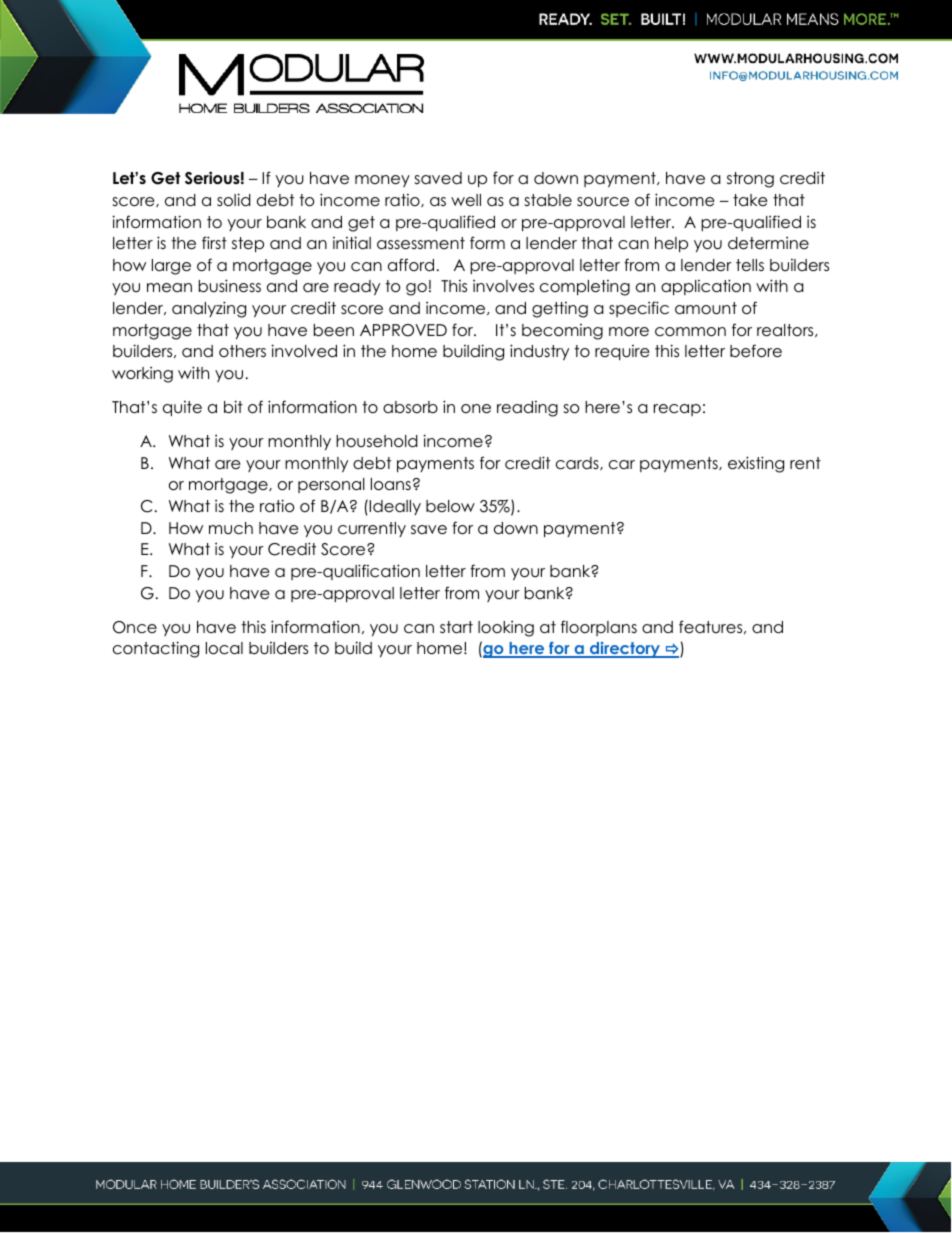 Image resolution: width=952 pixels, height=1233 pixels. What do you see at coordinates (224, 648) in the page?
I see `local` at bounding box center [224, 648].
